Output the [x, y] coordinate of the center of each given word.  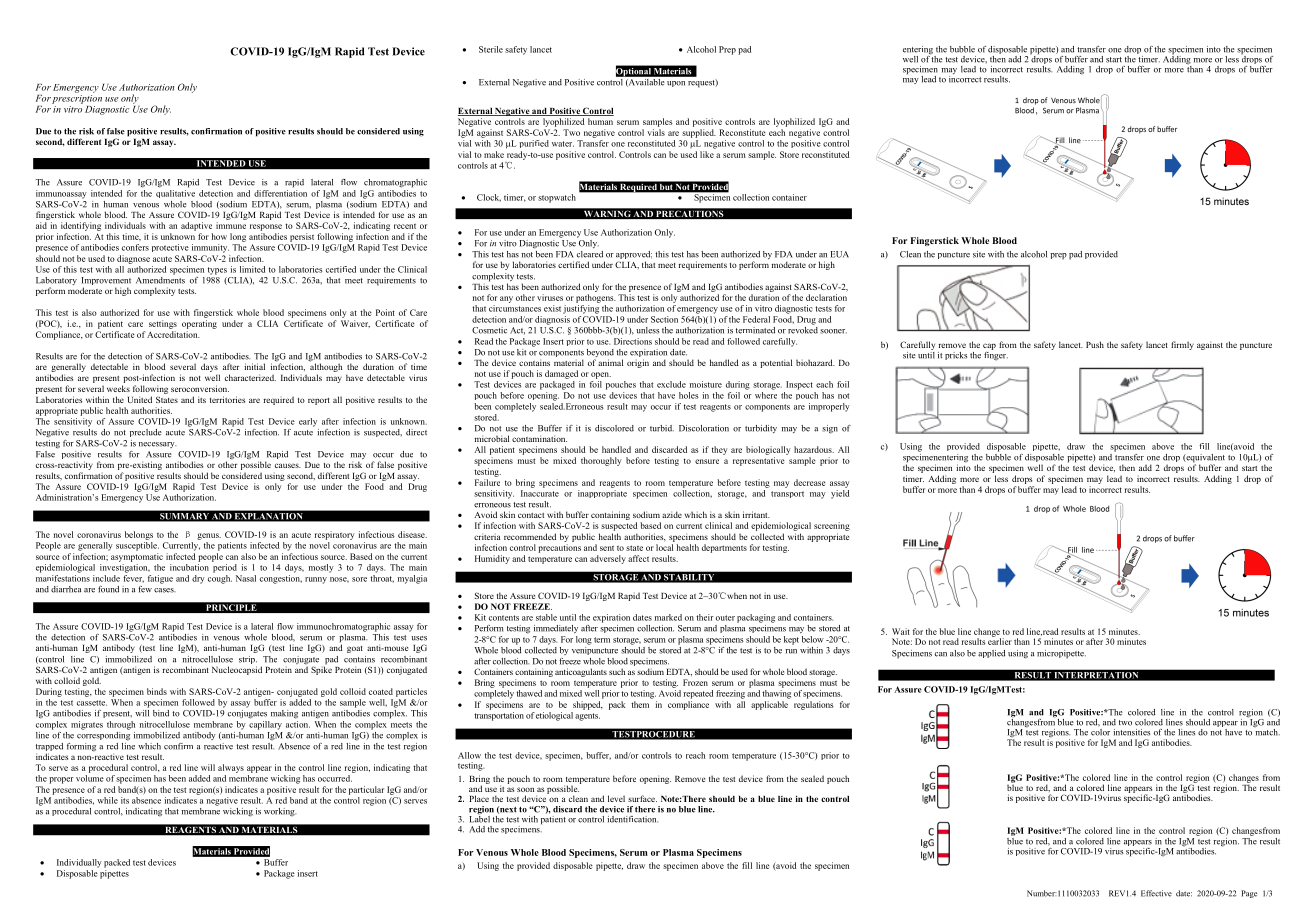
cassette [92, 703]
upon [676, 84]
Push [1095, 344]
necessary [157, 445]
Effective [1156, 893]
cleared [590, 254]
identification [632, 819]
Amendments [160, 279]
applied [991, 654]
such [617, 671]
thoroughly [601, 461]
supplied [699, 133]
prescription [77, 99]
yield [840, 494]
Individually [79, 863]
